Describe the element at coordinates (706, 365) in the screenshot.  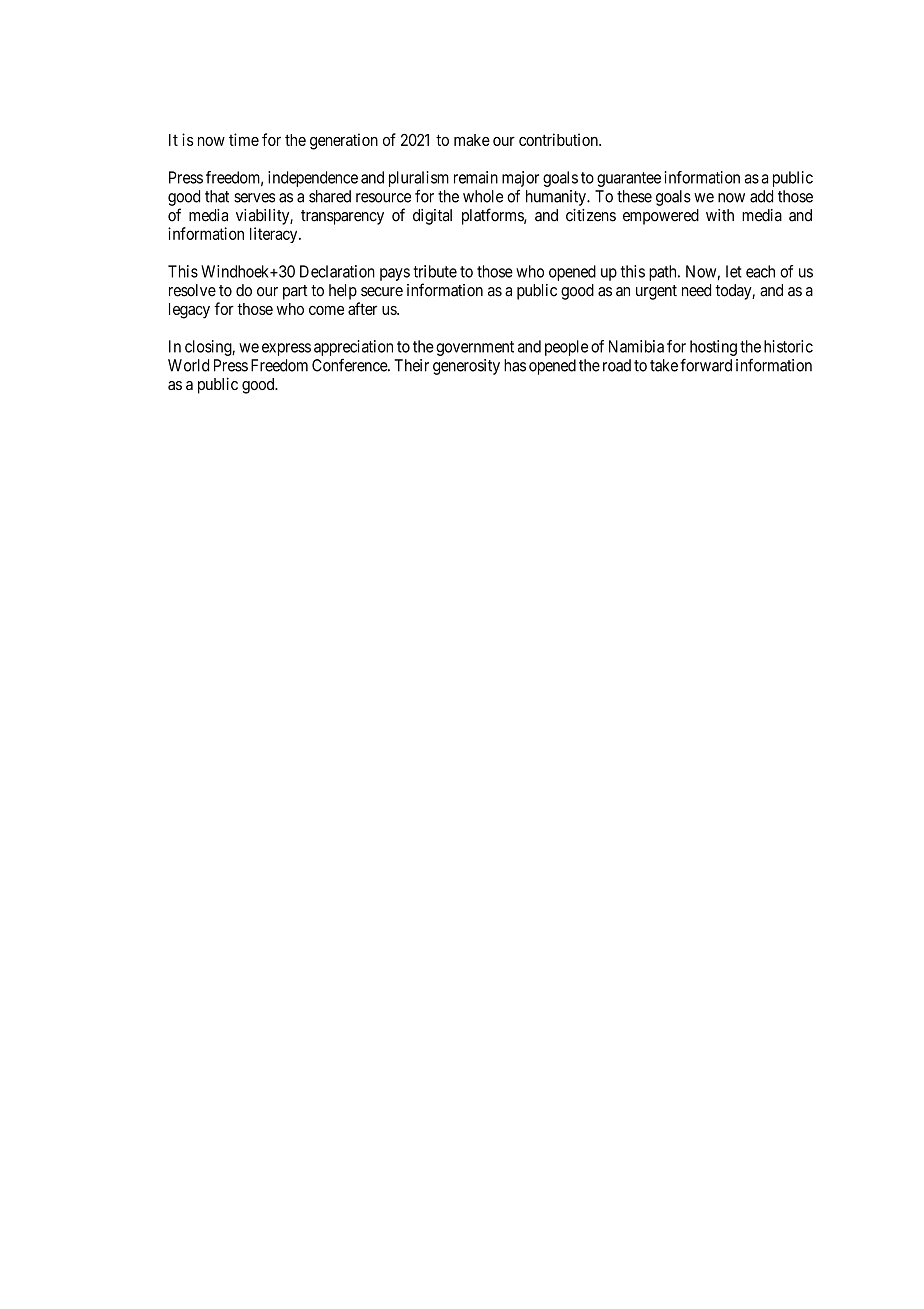
I see `forward` at that location.
